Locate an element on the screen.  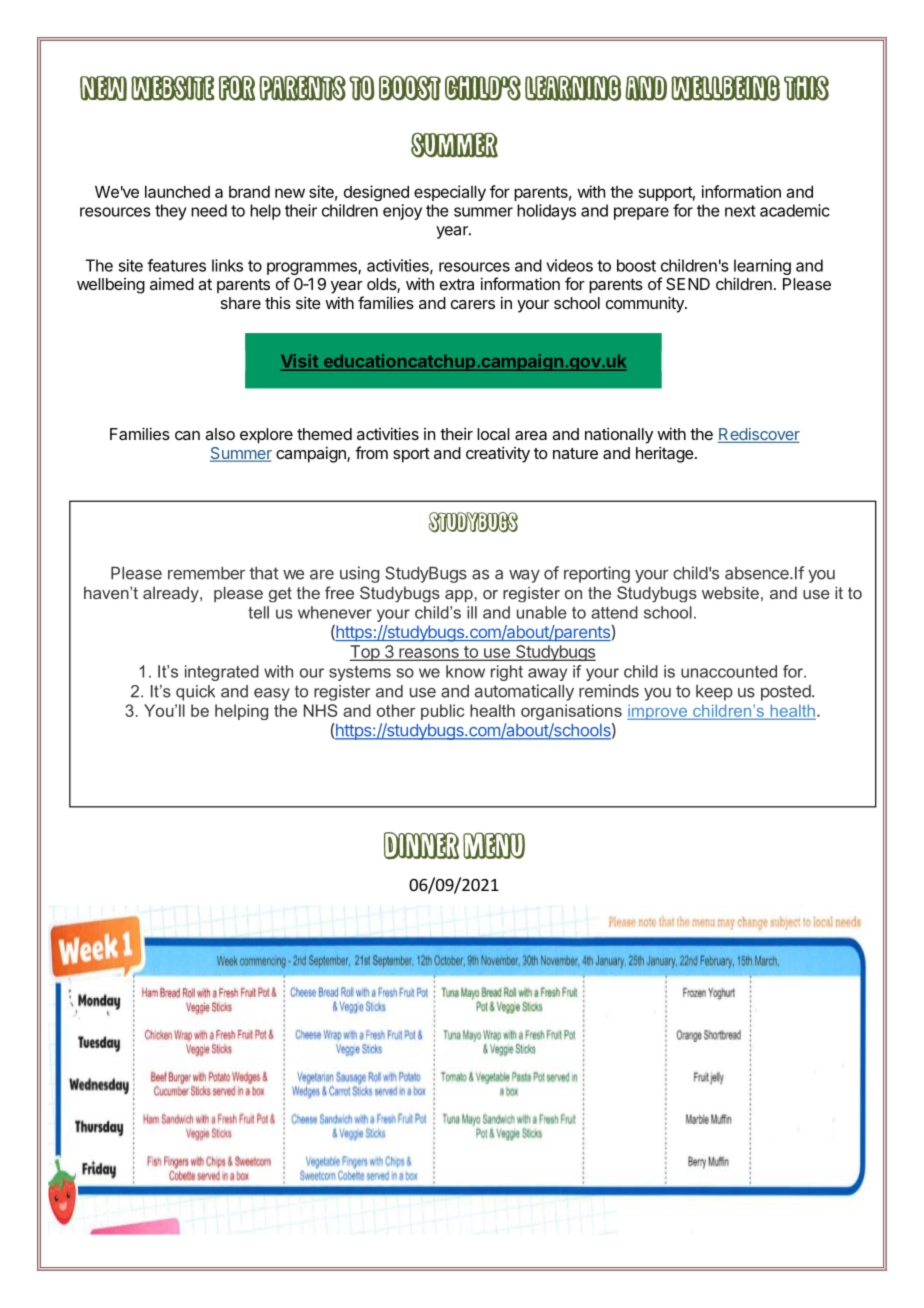
keep is located at coordinates (714, 693).
